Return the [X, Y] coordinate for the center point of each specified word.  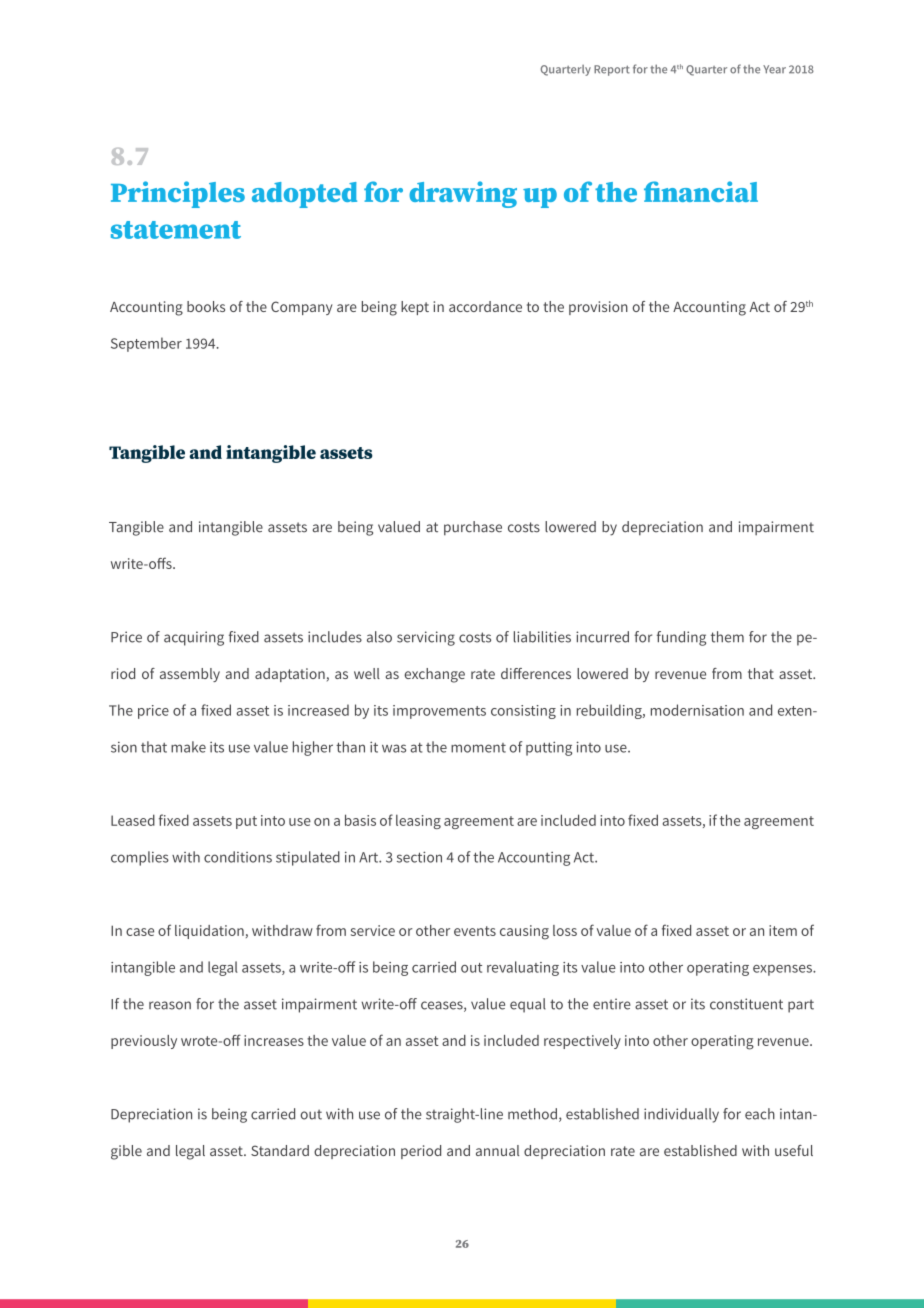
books [206, 306]
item [783, 930]
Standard [280, 1150]
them [727, 637]
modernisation [697, 710]
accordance [485, 306]
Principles [178, 194]
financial [701, 191]
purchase [473, 528]
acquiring [194, 638]
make [188, 747]
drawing [463, 194]
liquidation [209, 932]
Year [774, 69]
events [475, 931]
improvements [439, 712]
